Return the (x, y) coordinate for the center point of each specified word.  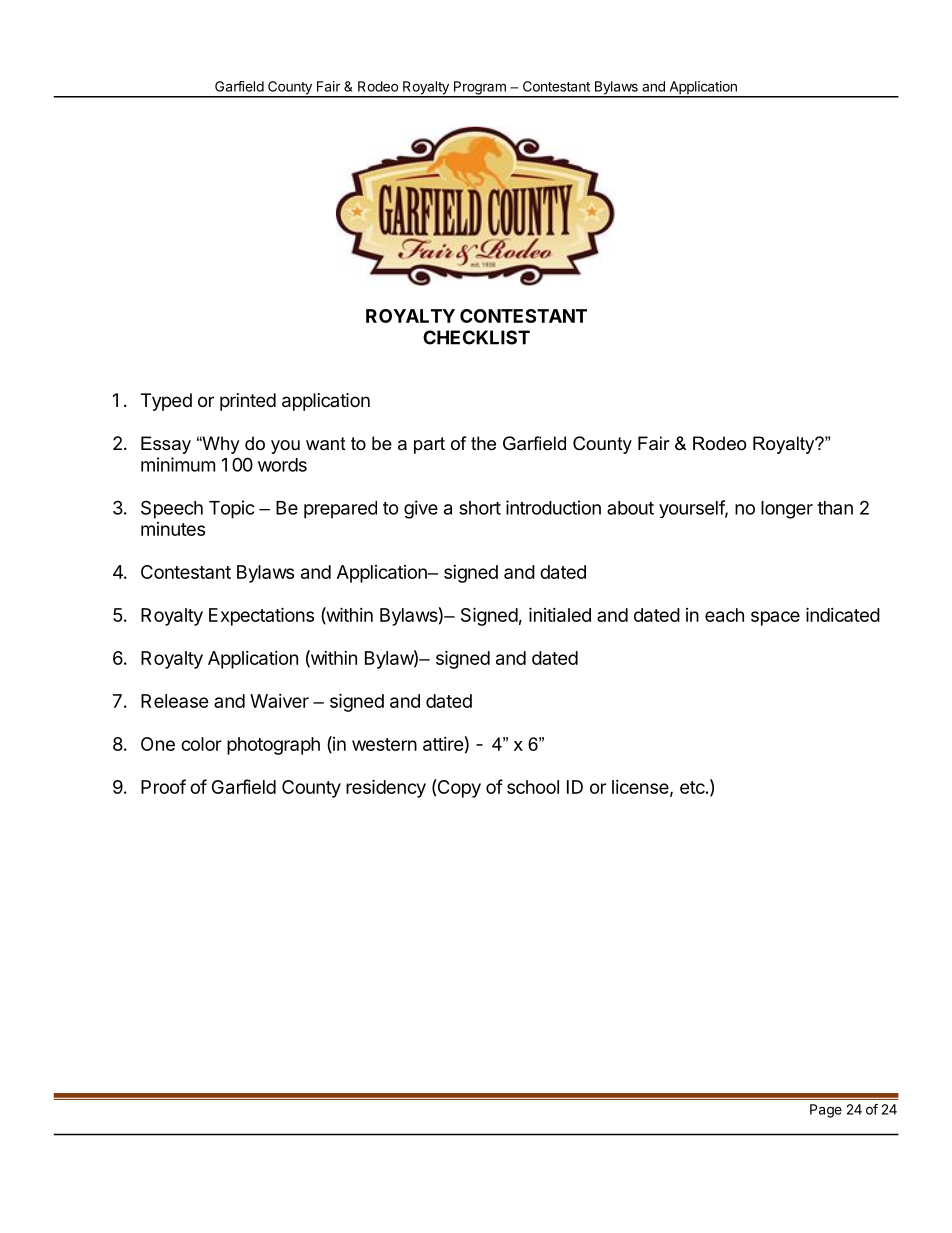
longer (787, 510)
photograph (273, 746)
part (429, 445)
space (775, 618)
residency (386, 788)
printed (248, 402)
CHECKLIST (476, 337)
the (483, 443)
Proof (163, 786)
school (533, 787)
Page (826, 1111)
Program (479, 89)
